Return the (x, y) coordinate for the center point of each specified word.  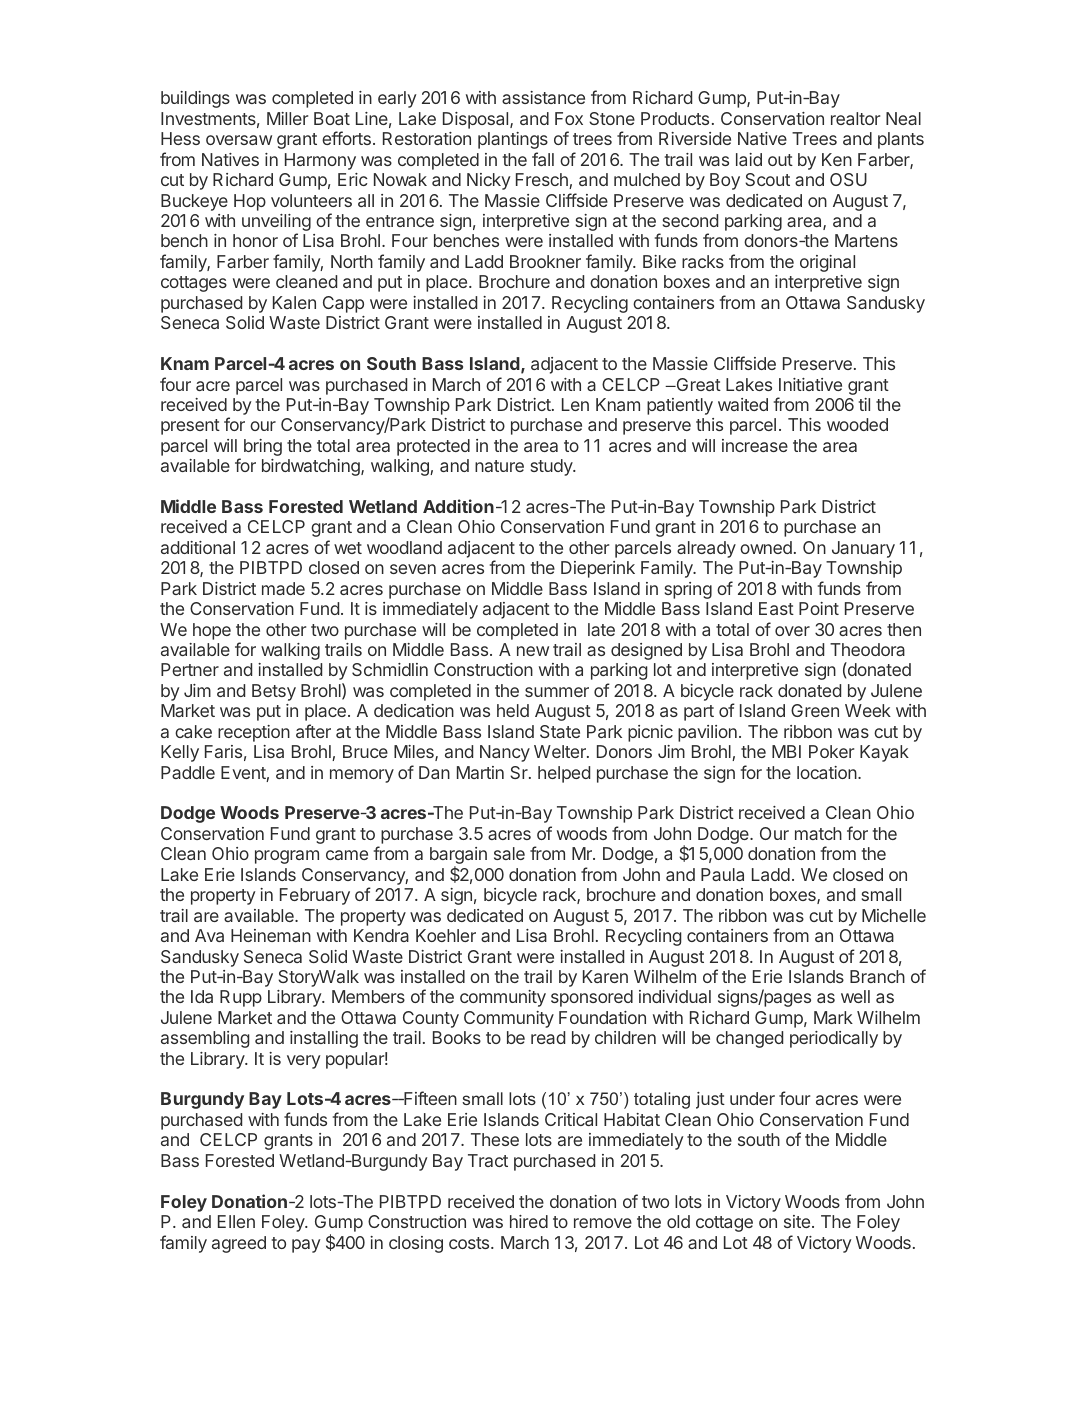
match (818, 833)
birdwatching (312, 467)
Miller (287, 118)
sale (509, 853)
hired (529, 1221)
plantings (513, 140)
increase (755, 445)
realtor (855, 118)
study (553, 467)
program (287, 857)
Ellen (236, 1221)
